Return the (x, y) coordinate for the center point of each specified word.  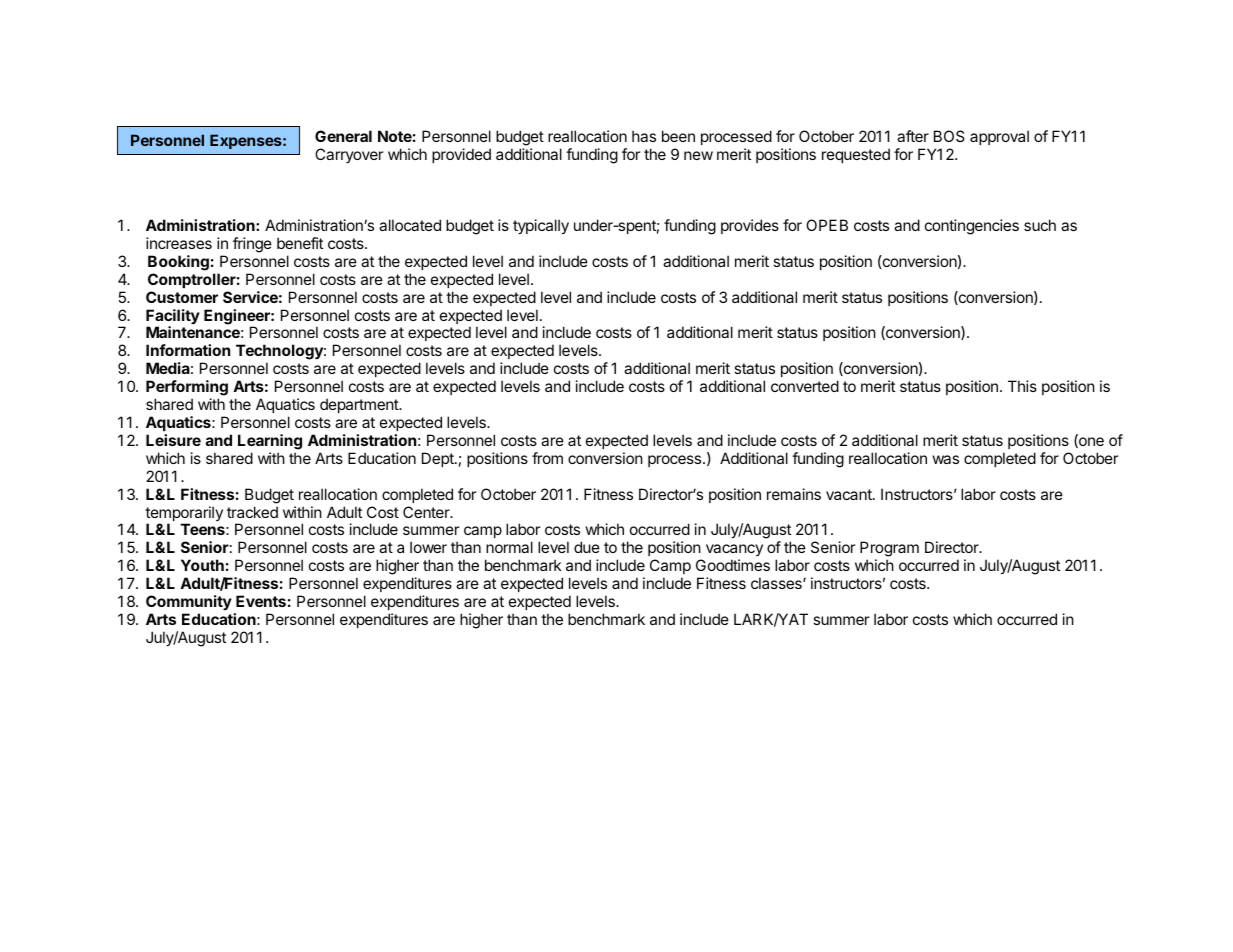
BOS (949, 136)
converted (805, 386)
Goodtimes (733, 565)
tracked (252, 512)
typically (541, 227)
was (946, 459)
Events (261, 601)
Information (188, 350)
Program (889, 550)
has (644, 136)
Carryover (349, 155)
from (547, 458)
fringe (252, 245)
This (1022, 386)
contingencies (972, 227)
